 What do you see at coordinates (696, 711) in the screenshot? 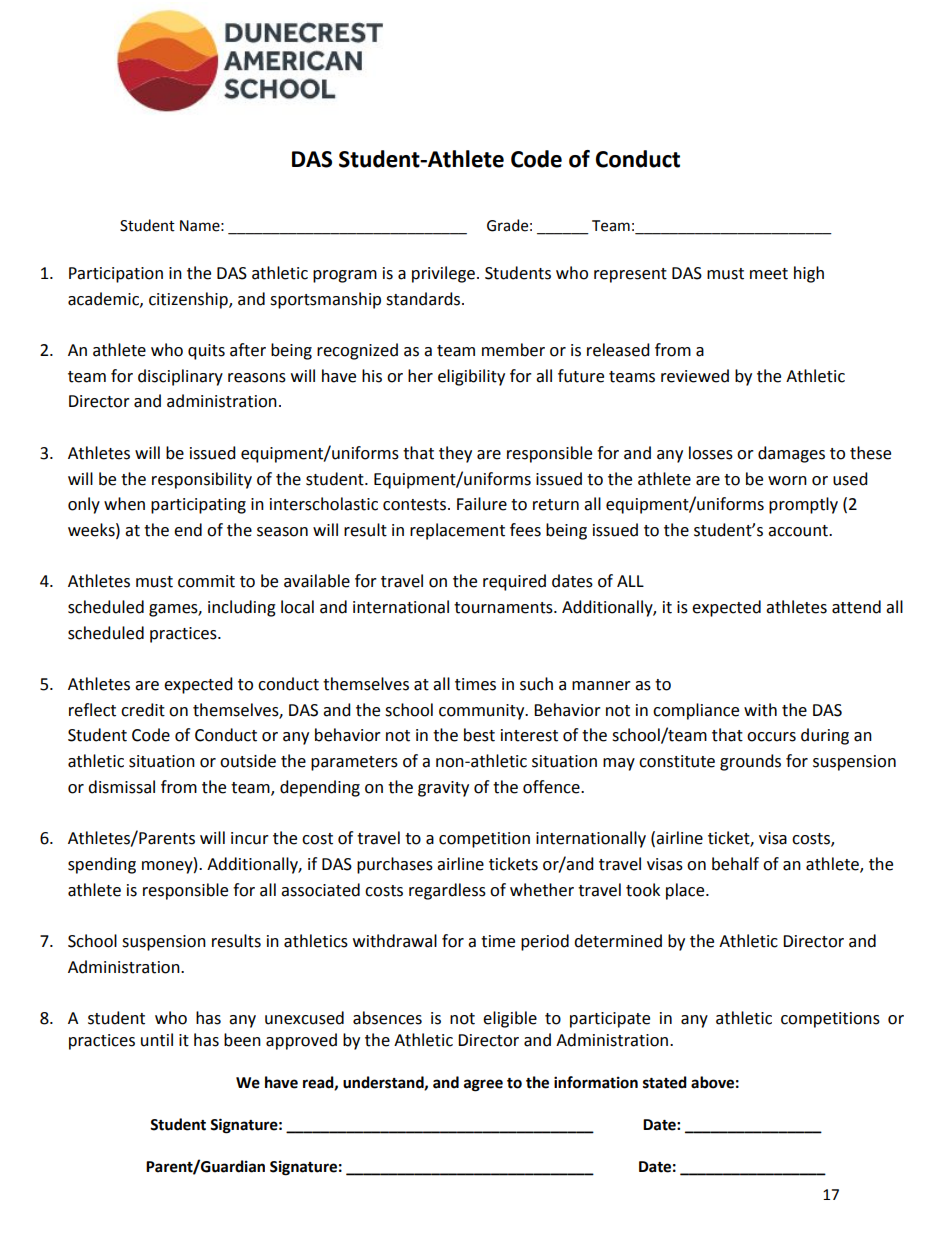
I see `compliance` at bounding box center [696, 711].
